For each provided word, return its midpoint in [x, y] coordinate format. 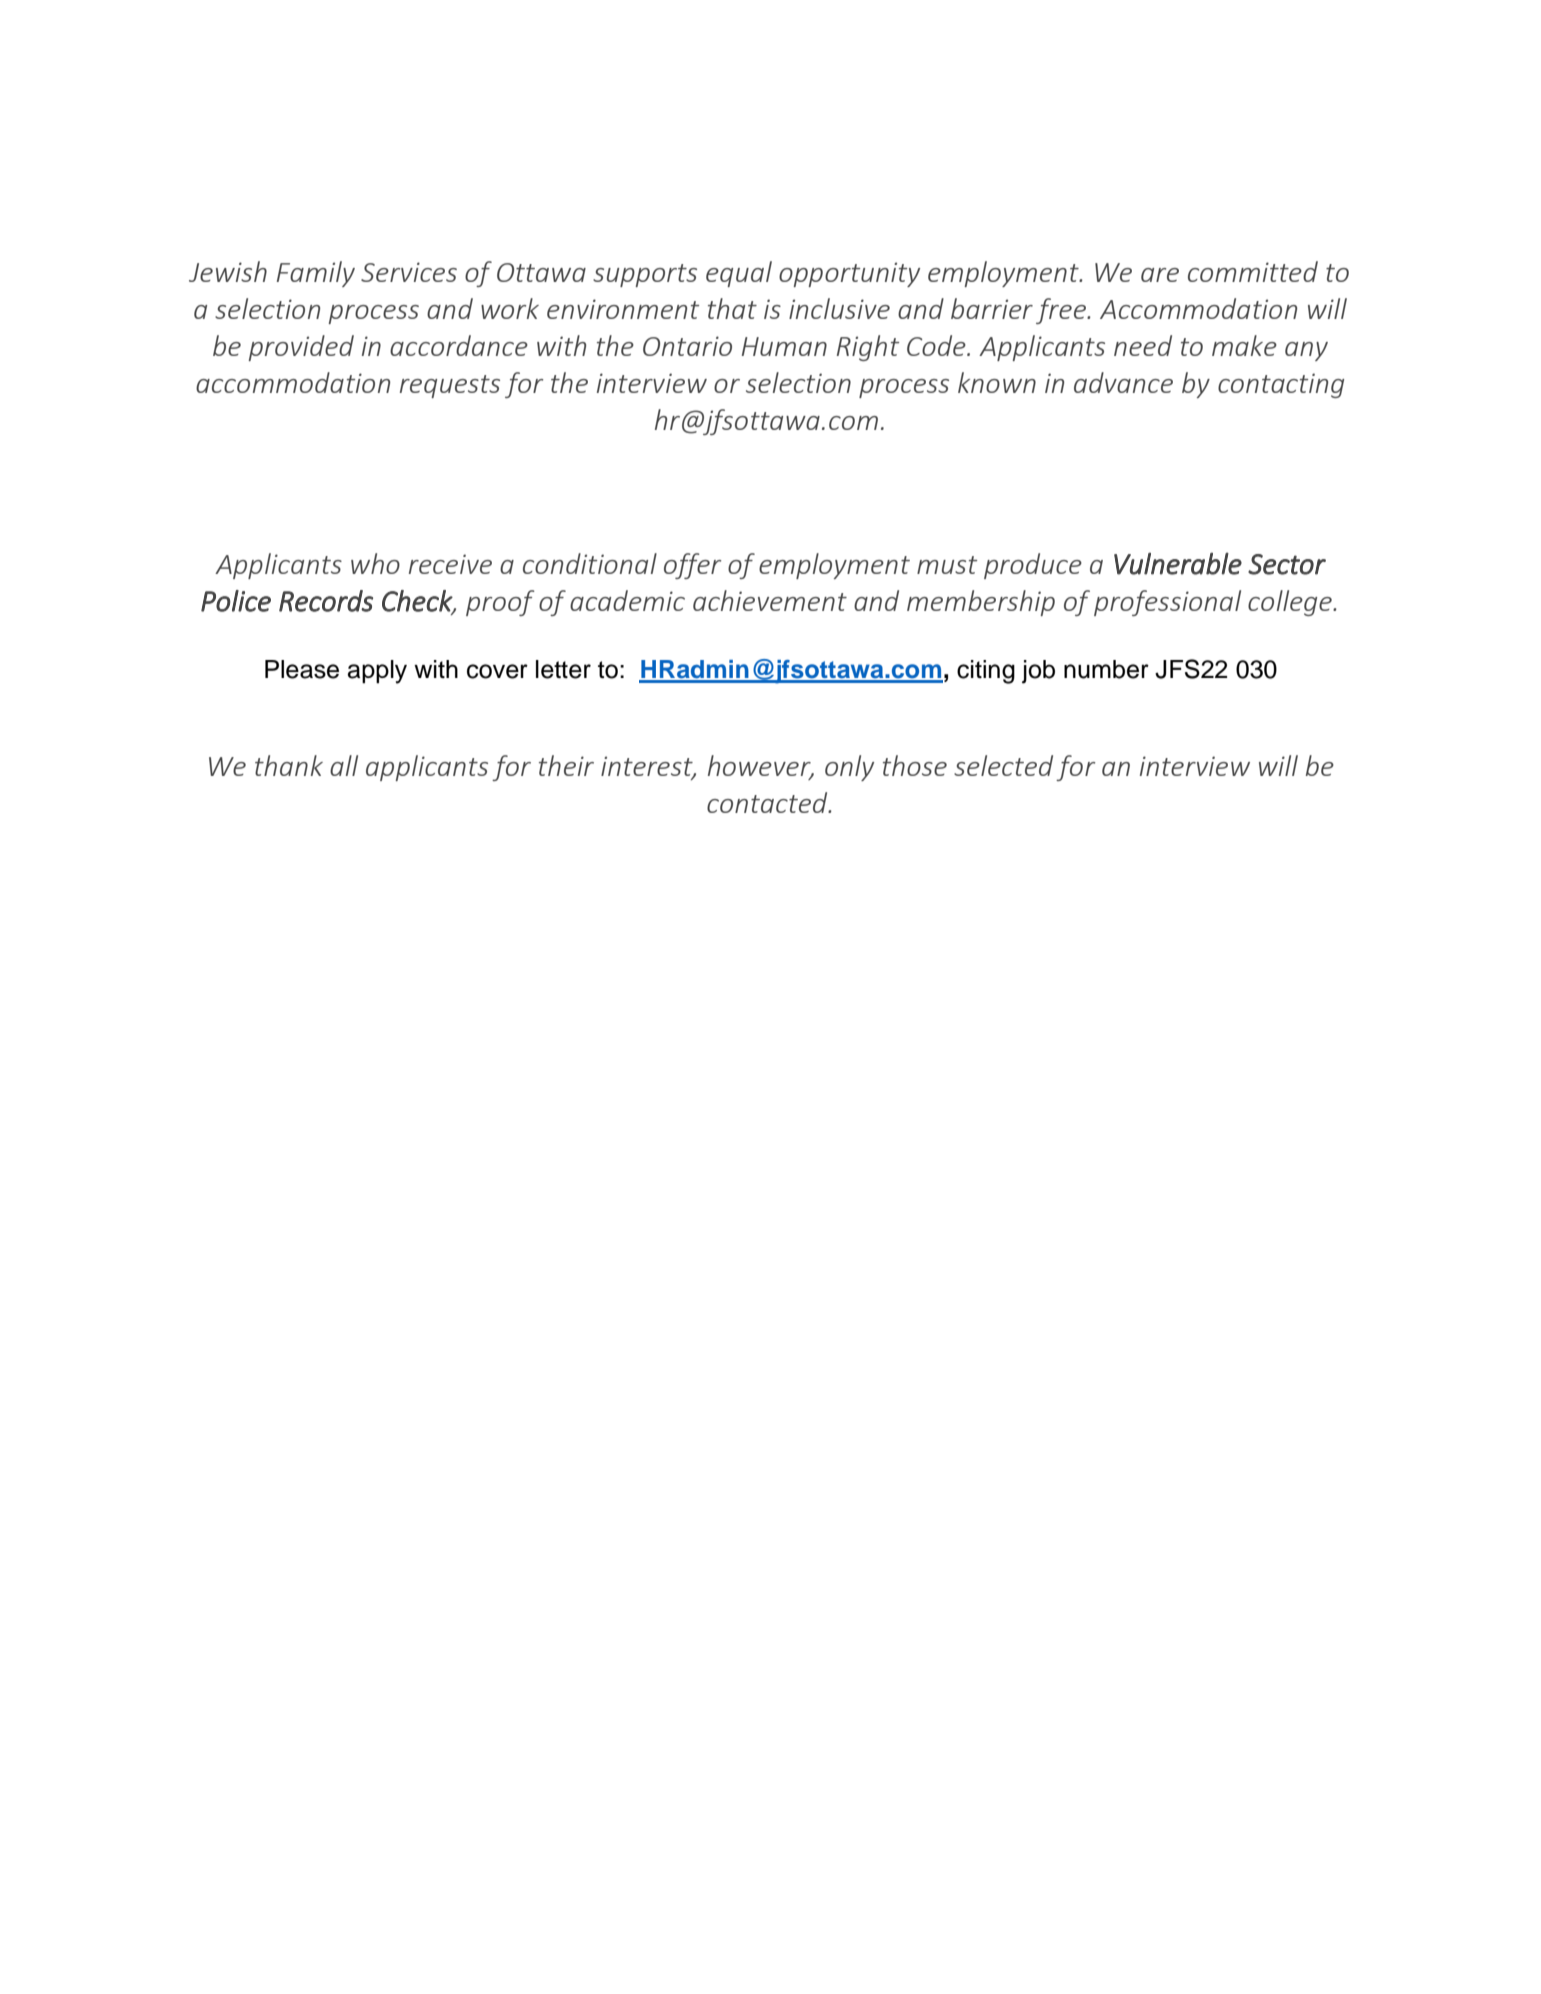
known [997, 382]
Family [316, 274]
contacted [768, 802]
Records [326, 601]
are [1160, 275]
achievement [770, 600]
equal [739, 274]
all [344, 765]
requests [450, 386]
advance [1123, 382]
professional [1167, 603]
